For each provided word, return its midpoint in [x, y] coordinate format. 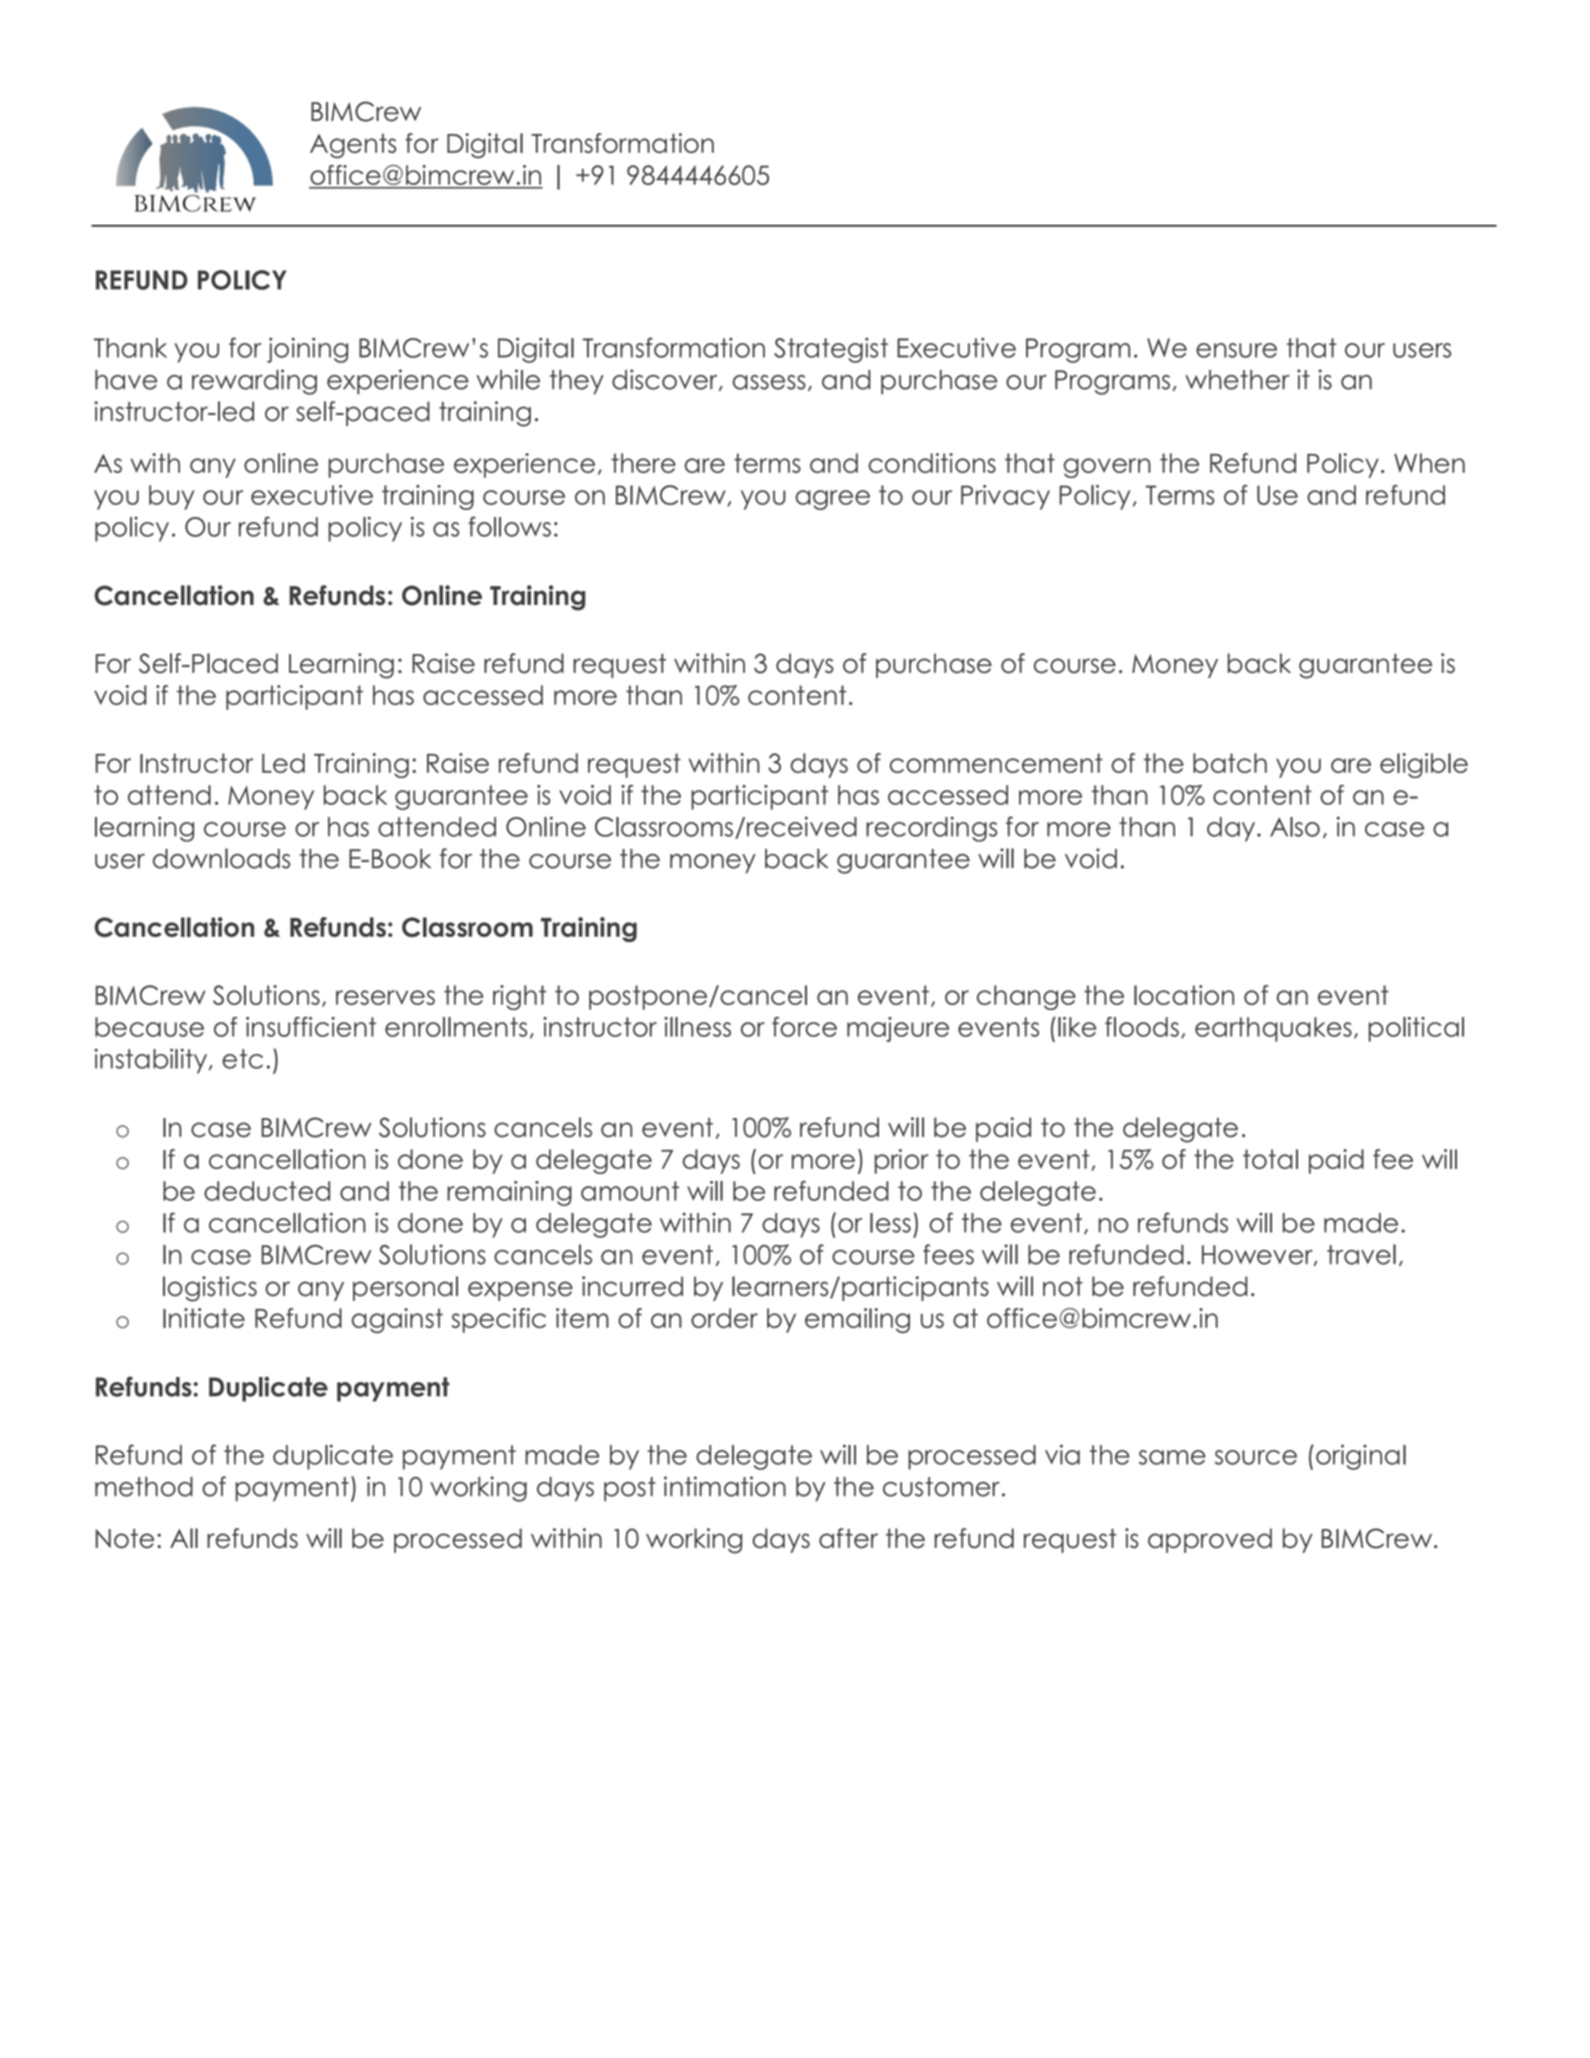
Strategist [831, 350]
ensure [1236, 350]
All [184, 1538]
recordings [931, 829]
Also [1295, 827]
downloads [221, 858]
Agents [353, 145]
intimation [725, 1486]
